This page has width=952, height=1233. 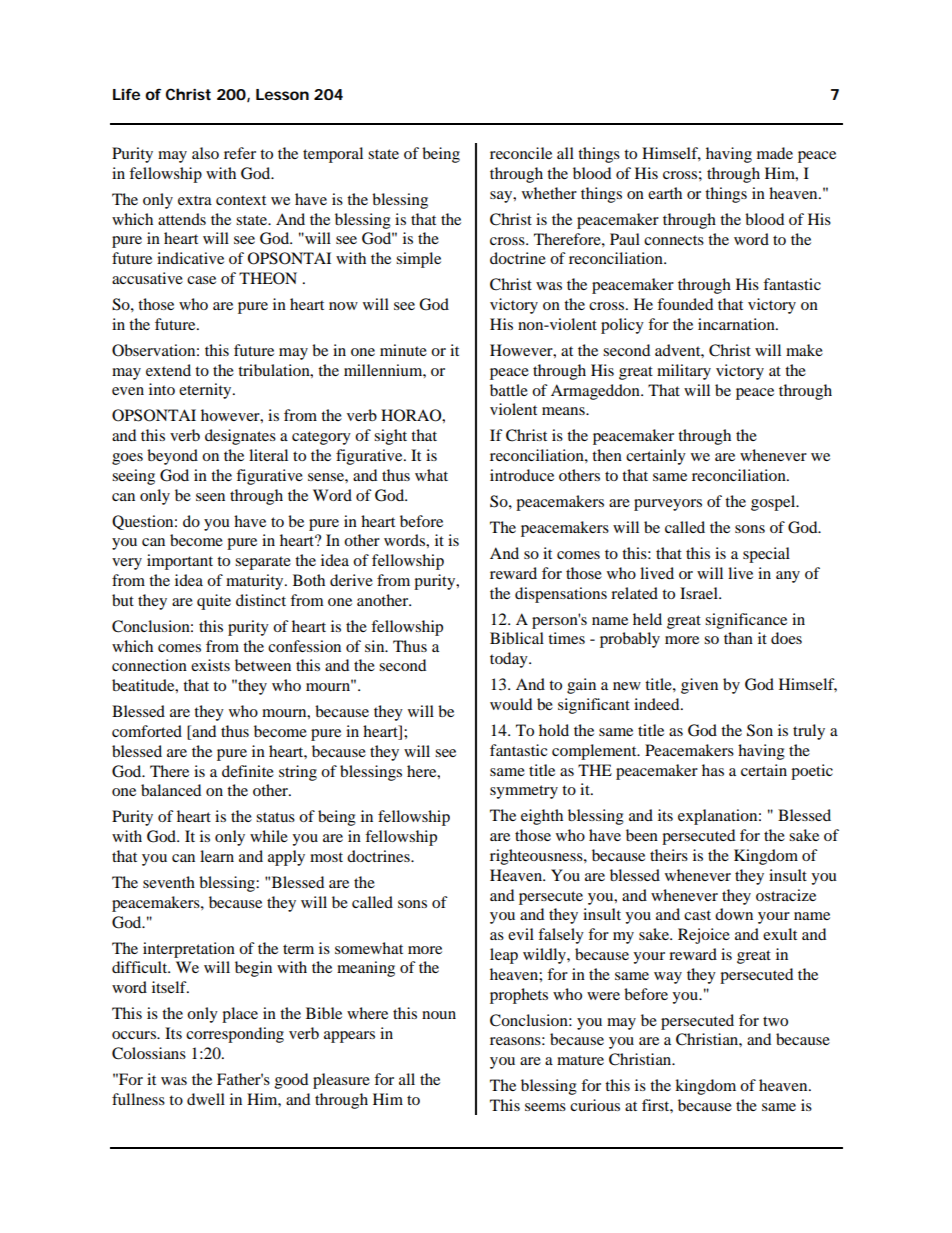 What do you see at coordinates (517, 638) in the page?
I see `Biblical` at bounding box center [517, 638].
